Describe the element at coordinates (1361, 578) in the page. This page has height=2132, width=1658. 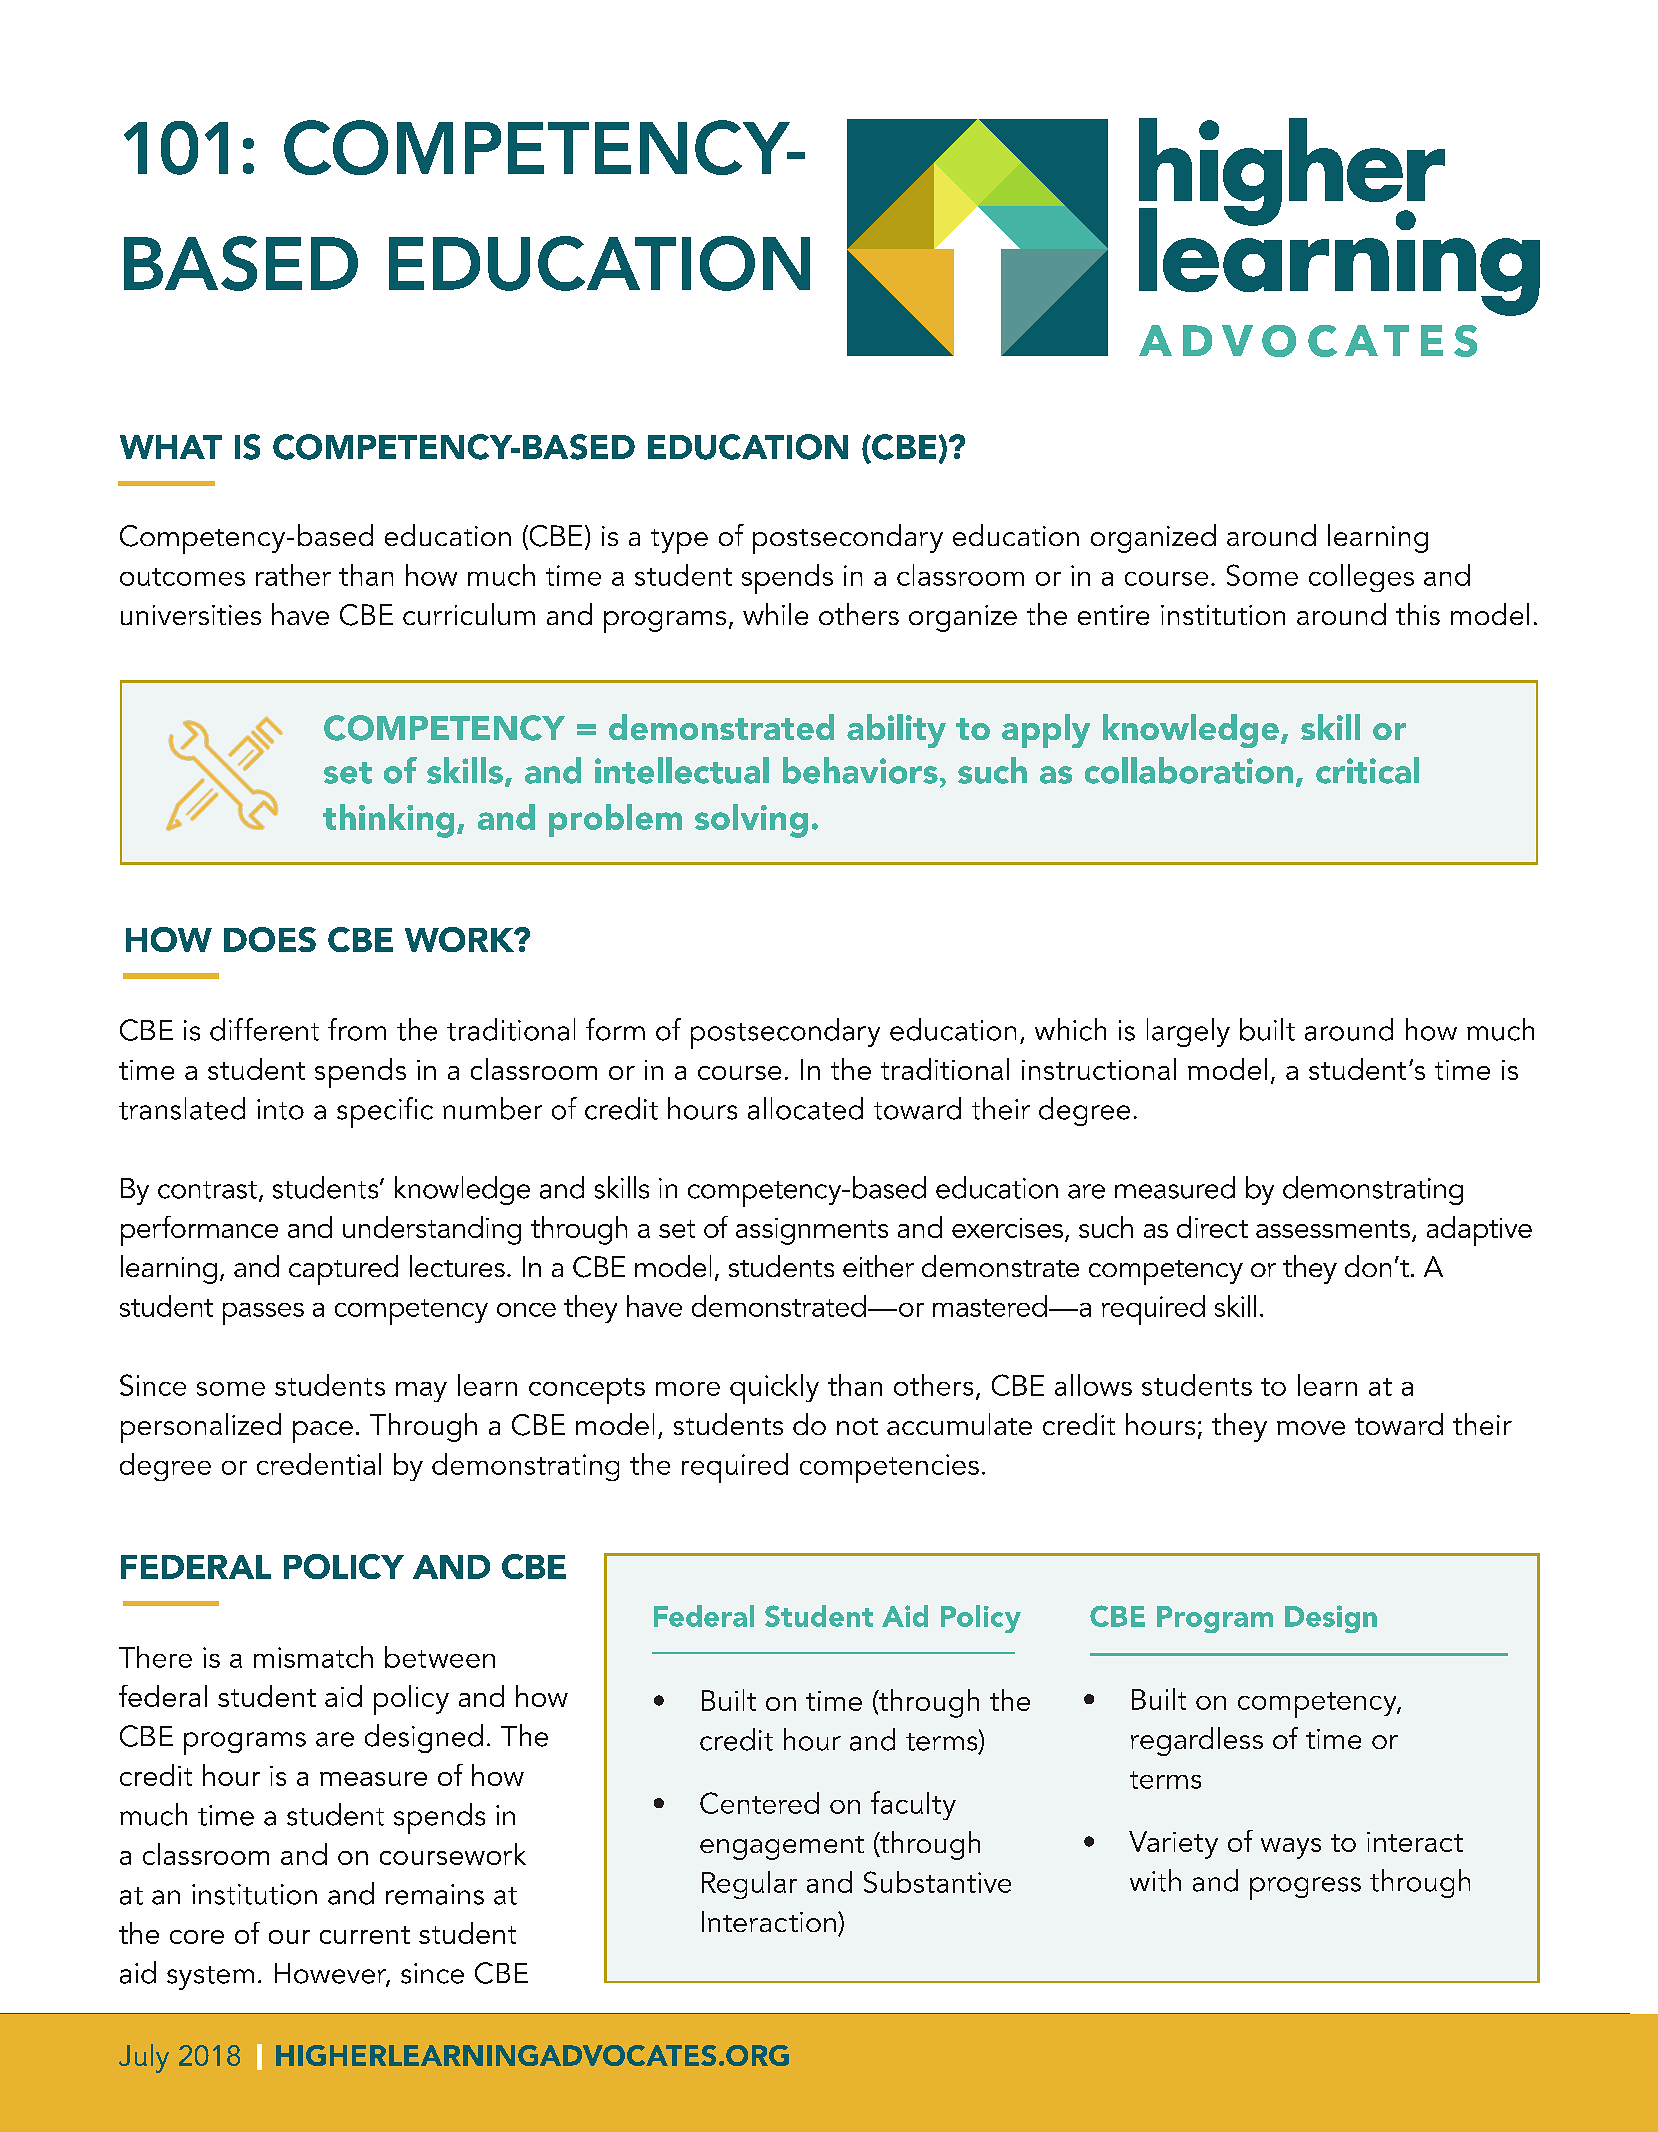
I see `colleges` at that location.
